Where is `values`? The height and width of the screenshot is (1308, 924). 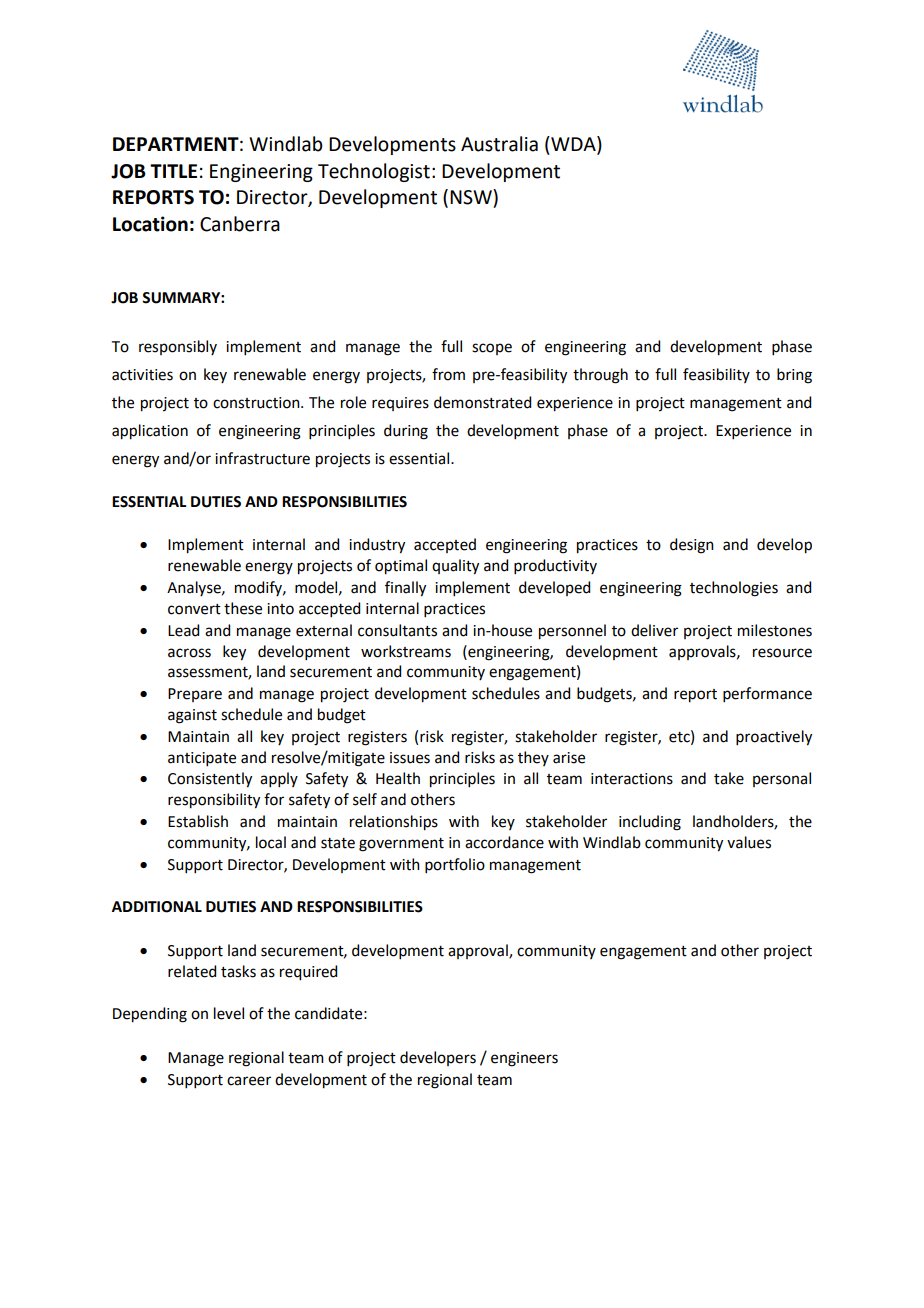 values is located at coordinates (749, 842).
